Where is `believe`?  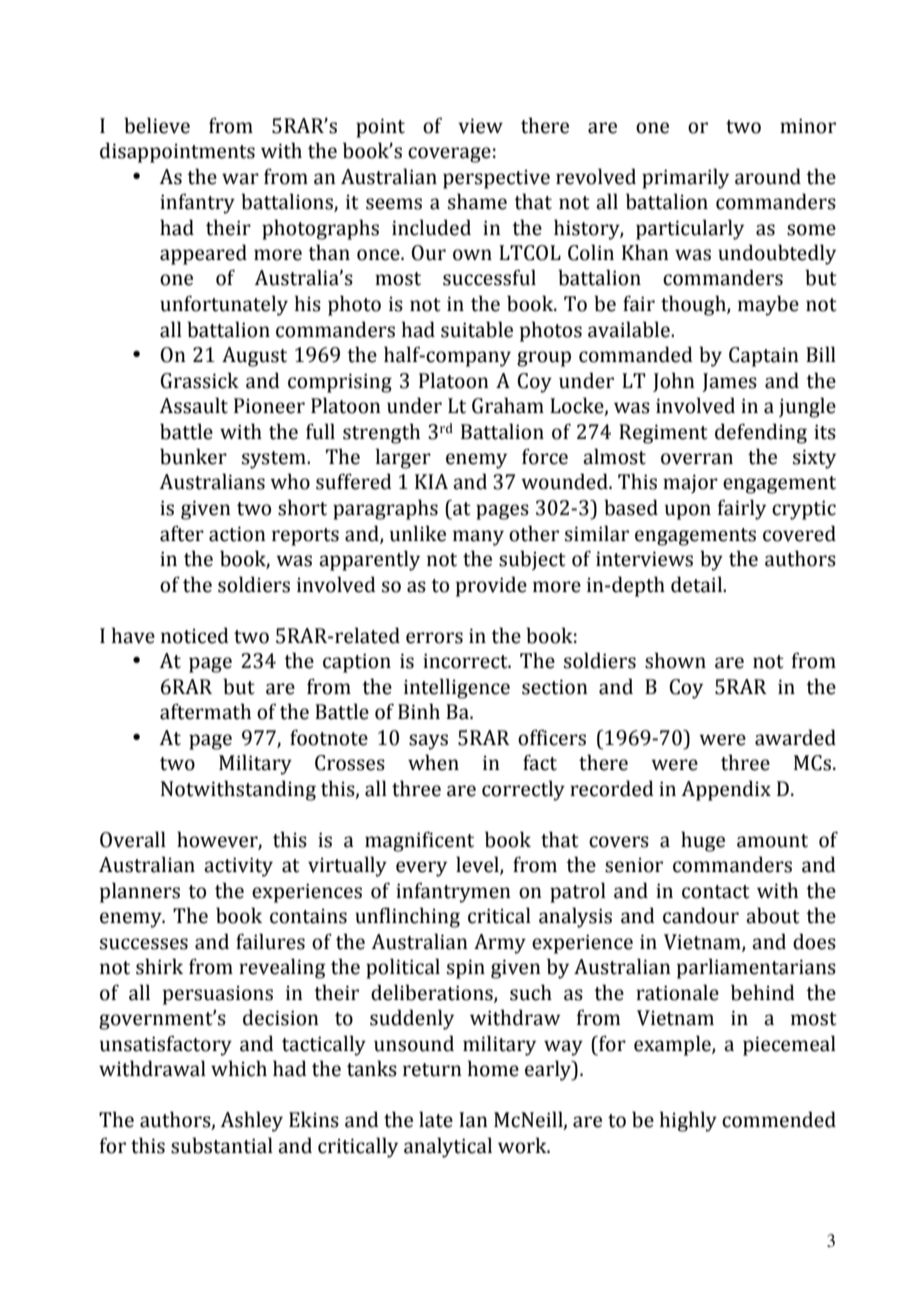
believe is located at coordinates (157, 125).
